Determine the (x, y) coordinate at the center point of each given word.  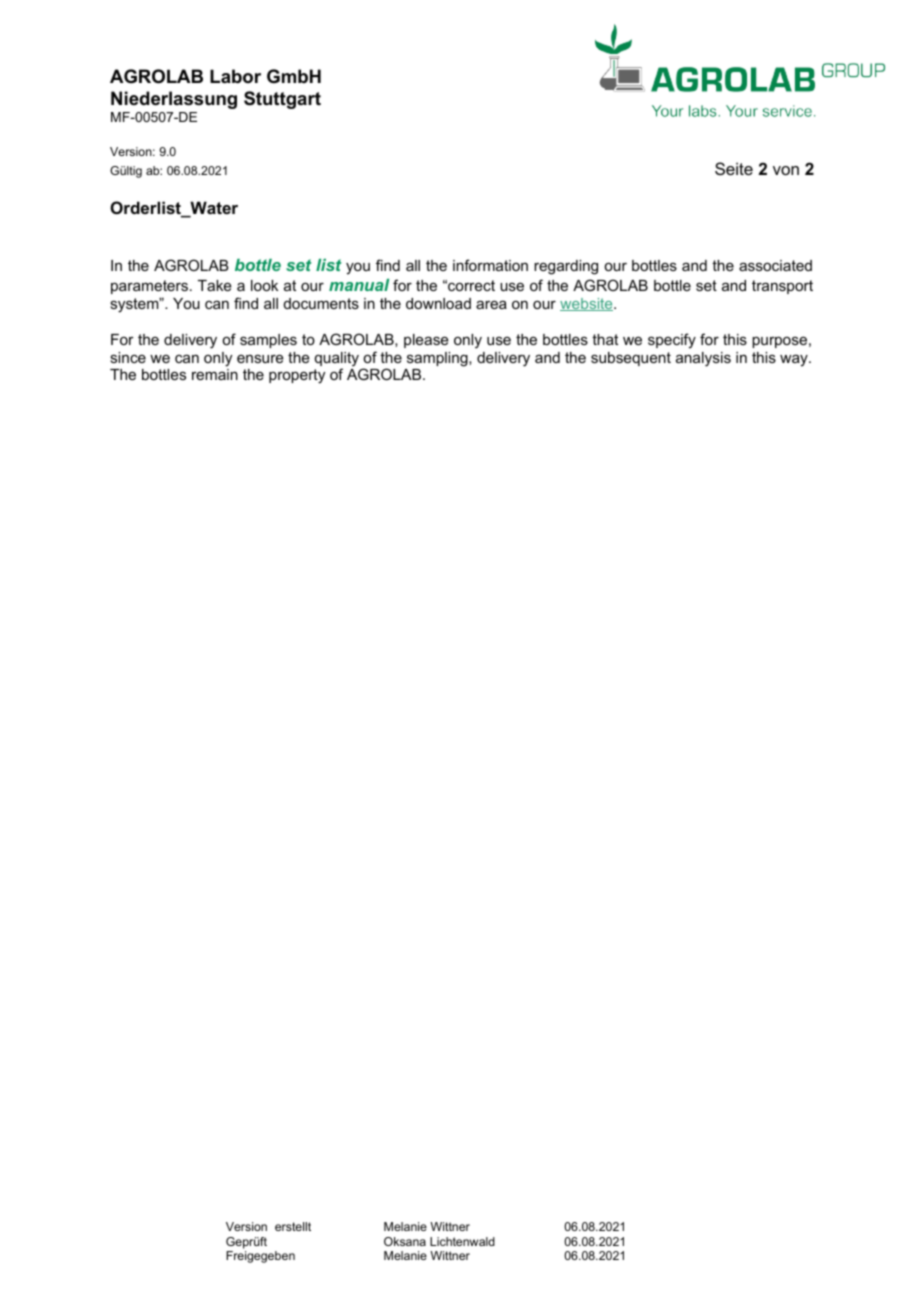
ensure (260, 358)
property (297, 376)
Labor (235, 76)
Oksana (405, 1241)
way (795, 360)
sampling (438, 359)
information (490, 265)
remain (215, 374)
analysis (703, 359)
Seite (734, 168)
